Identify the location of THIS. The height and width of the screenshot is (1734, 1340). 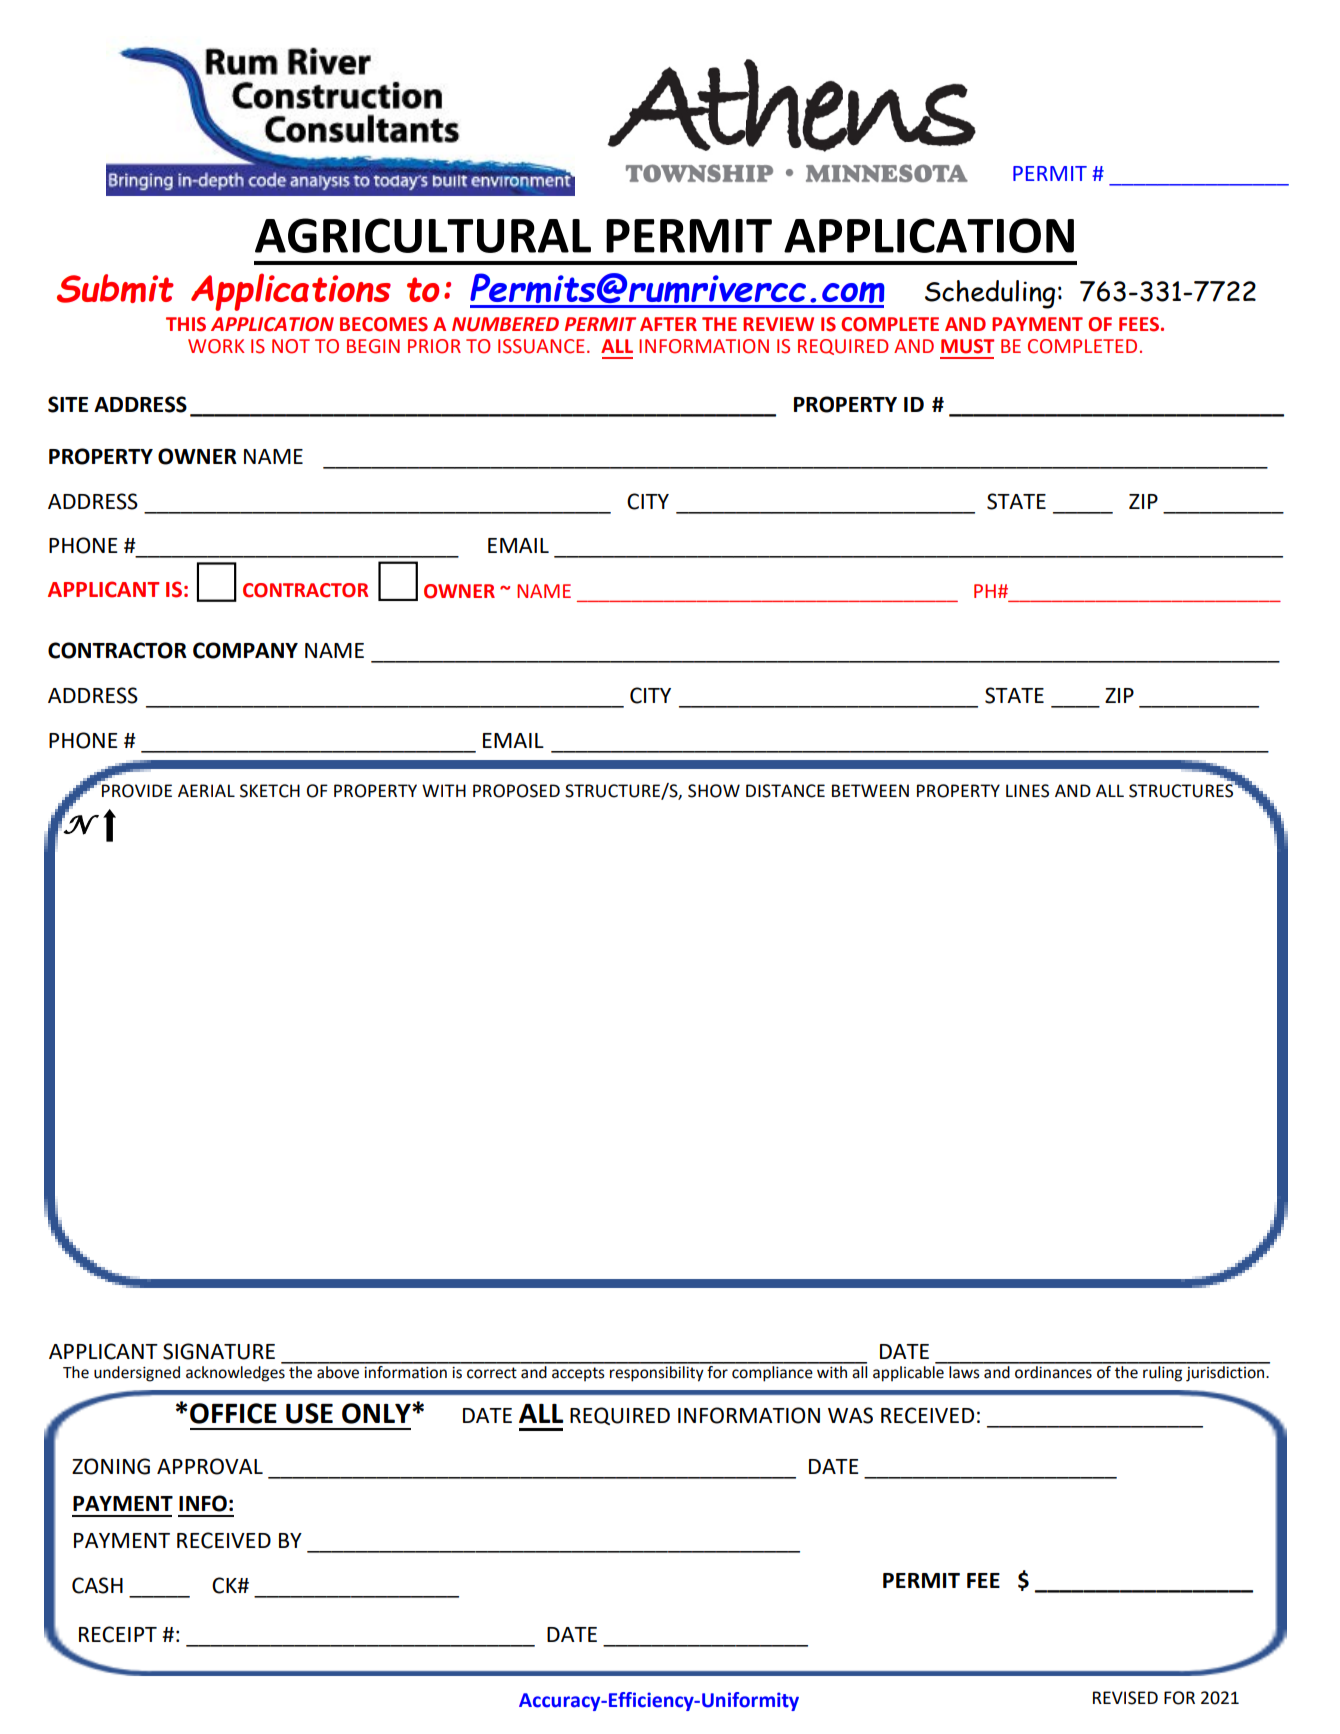
(186, 324).
